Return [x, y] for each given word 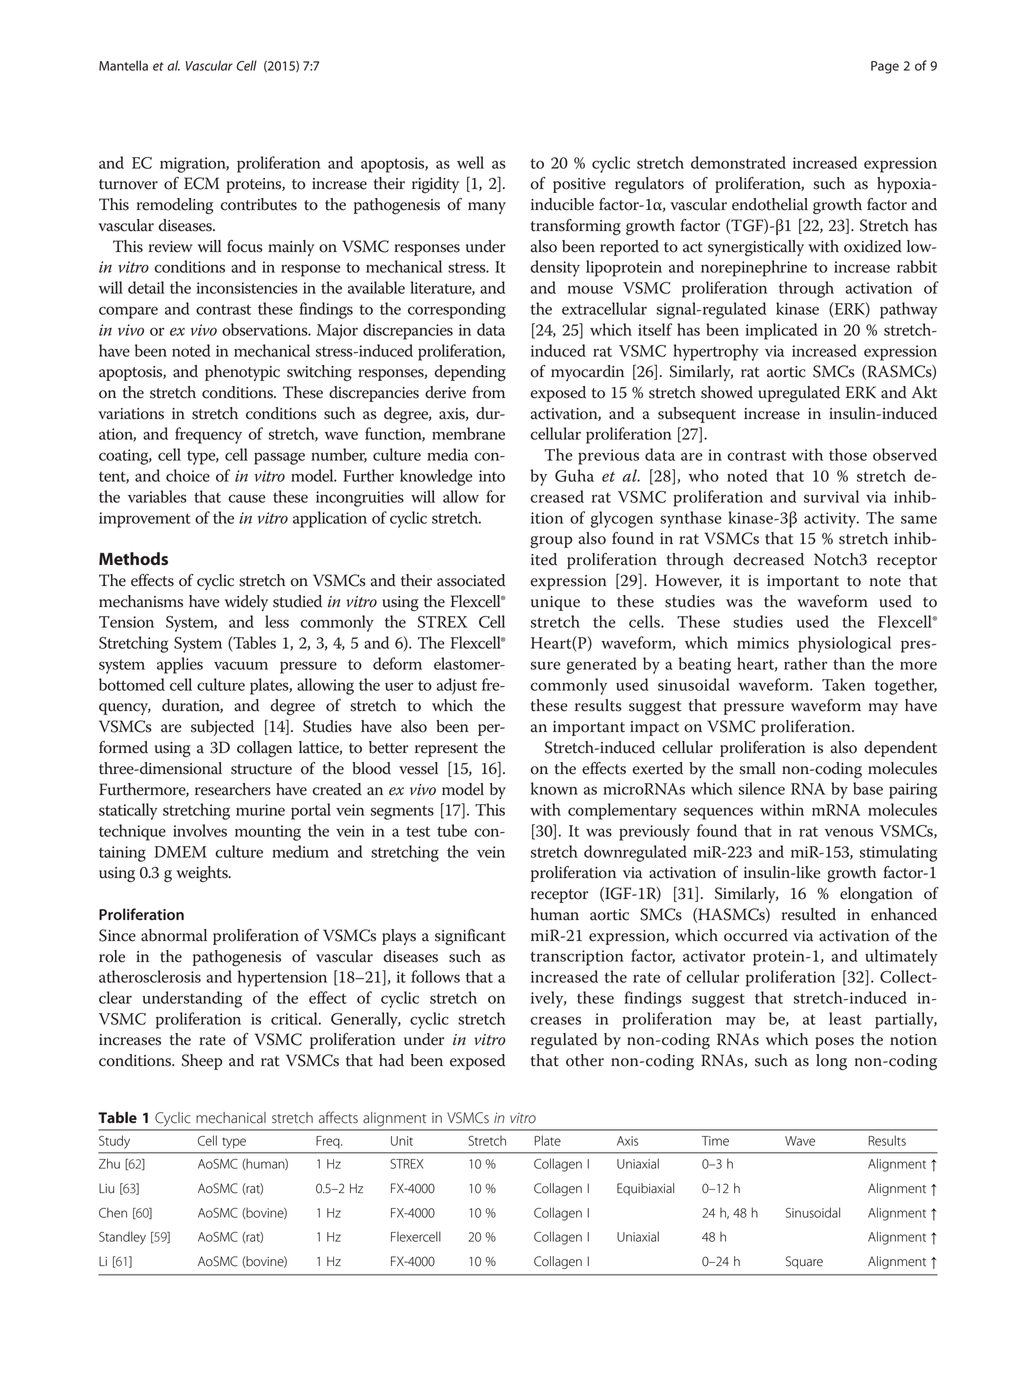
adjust [457, 686]
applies [180, 665]
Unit [402, 1141]
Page [885, 67]
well [470, 162]
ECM [202, 183]
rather [805, 663]
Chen [113, 1212]
